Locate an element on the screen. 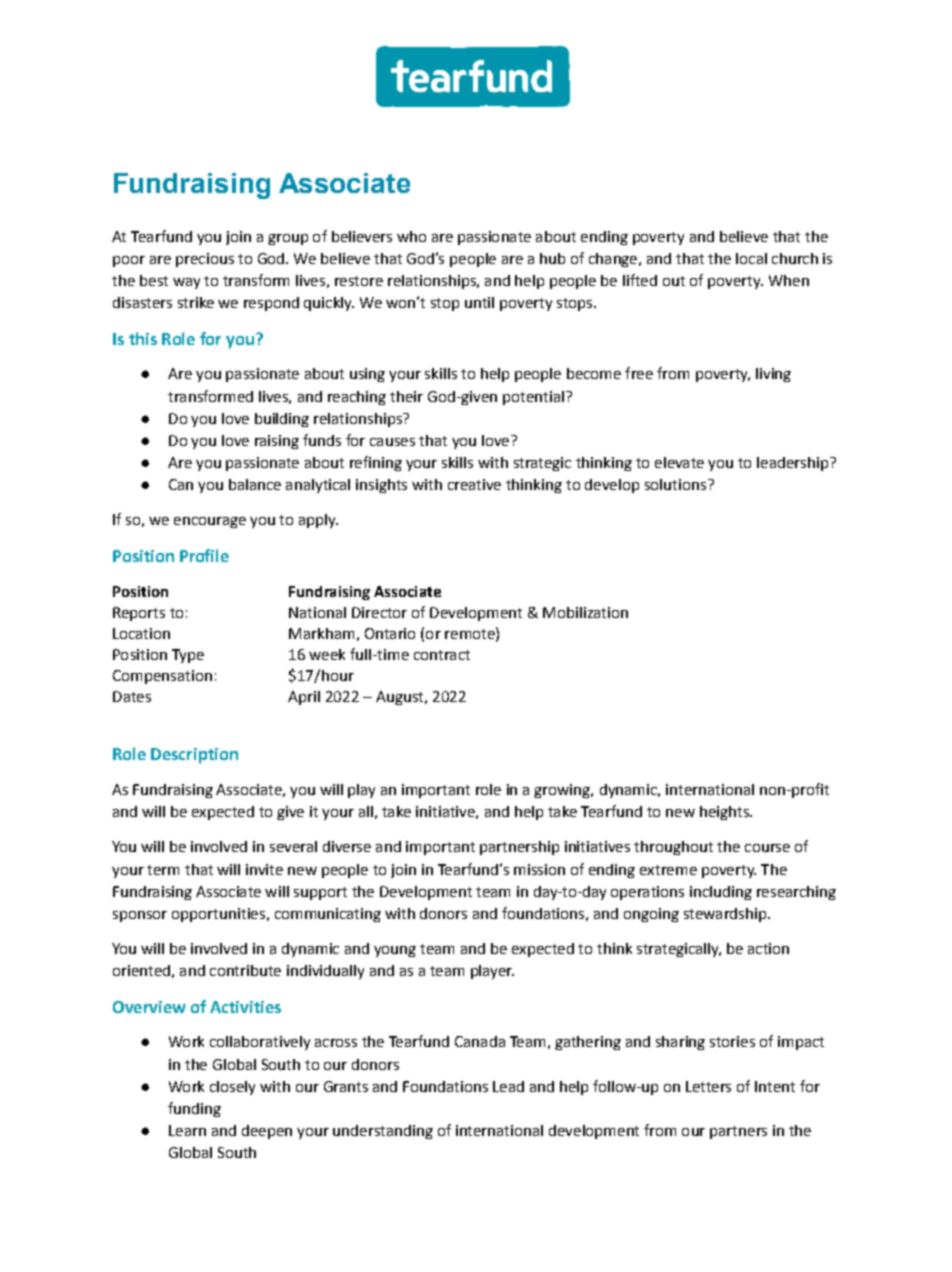 Image resolution: width=952 pixels, height=1272 pixels. Mobilization is located at coordinates (585, 612).
